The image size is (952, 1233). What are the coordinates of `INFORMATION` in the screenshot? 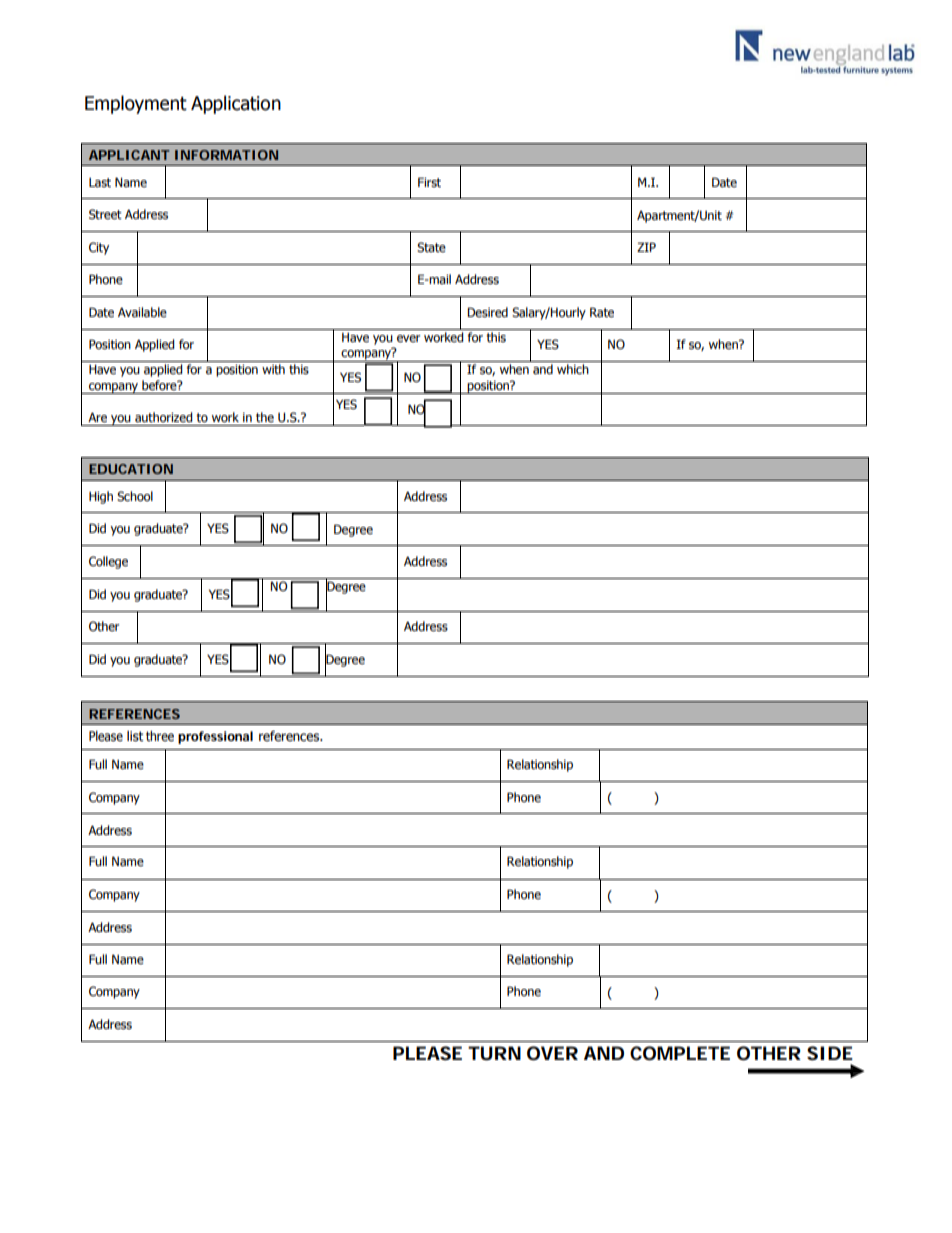 It's located at (226, 155).
